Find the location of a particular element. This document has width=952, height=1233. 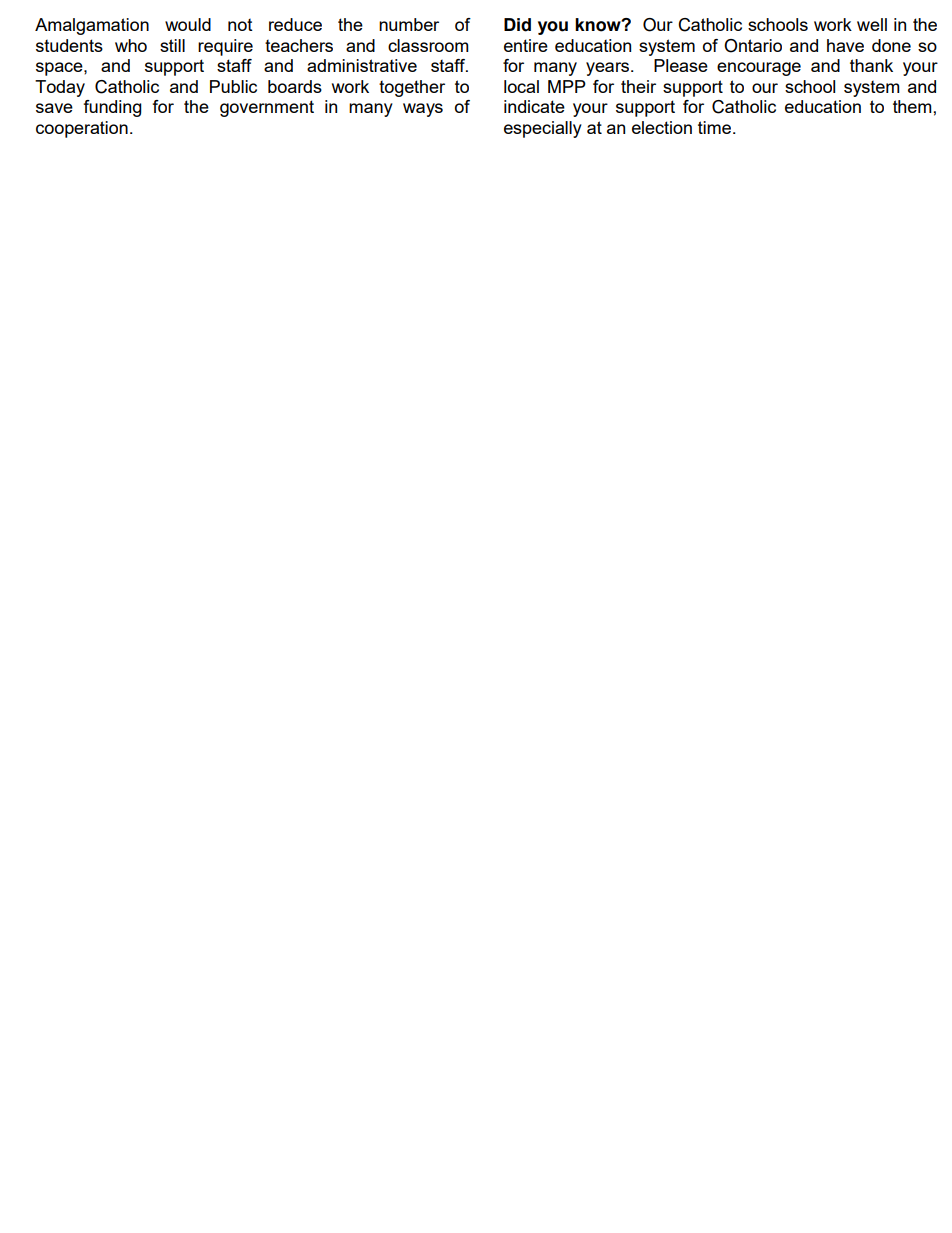

well is located at coordinates (872, 24).
